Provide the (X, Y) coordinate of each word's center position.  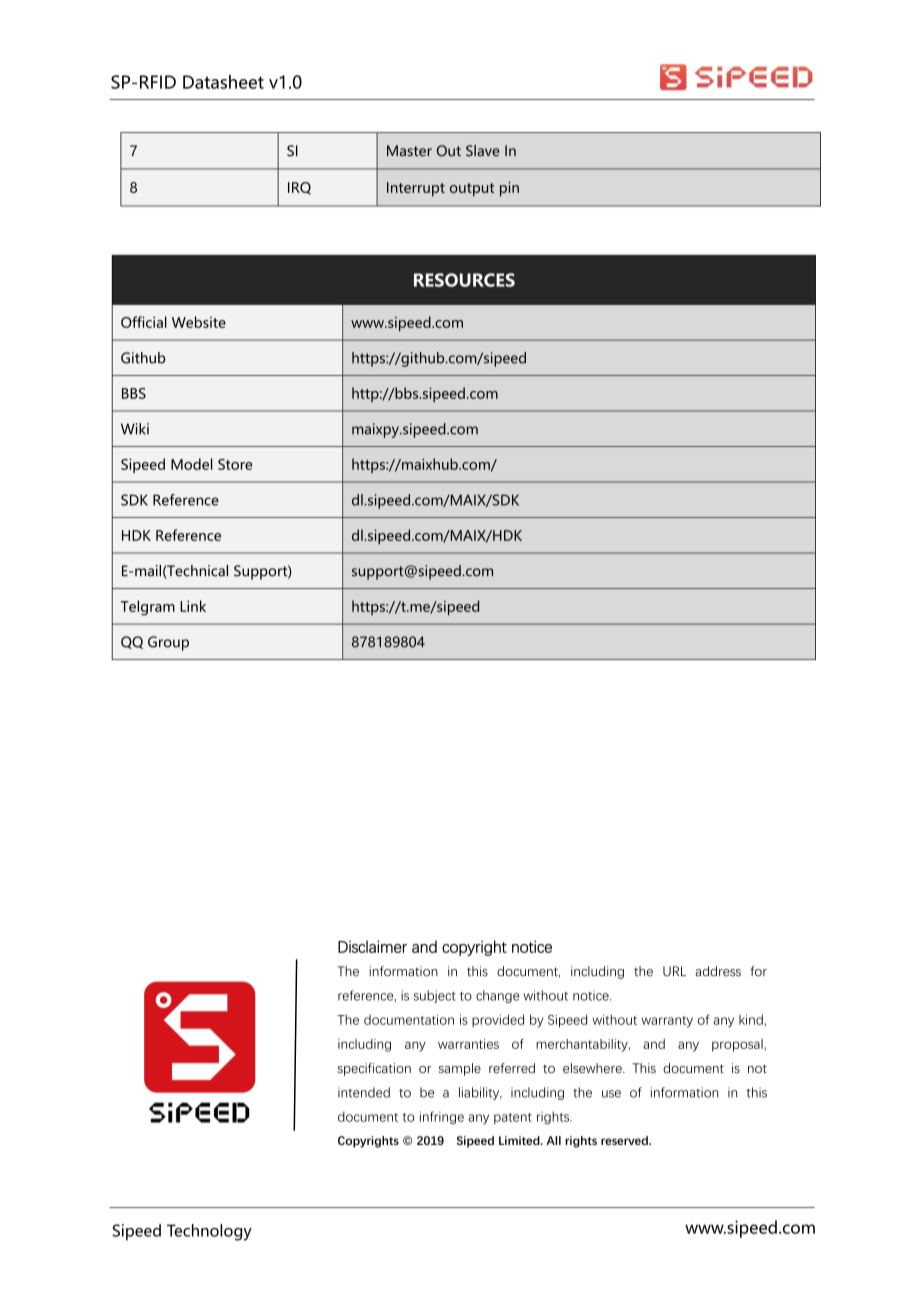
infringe (442, 1118)
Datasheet (223, 82)
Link (193, 606)
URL (674, 971)
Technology (209, 1232)
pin (509, 189)
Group (168, 643)
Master (409, 151)
